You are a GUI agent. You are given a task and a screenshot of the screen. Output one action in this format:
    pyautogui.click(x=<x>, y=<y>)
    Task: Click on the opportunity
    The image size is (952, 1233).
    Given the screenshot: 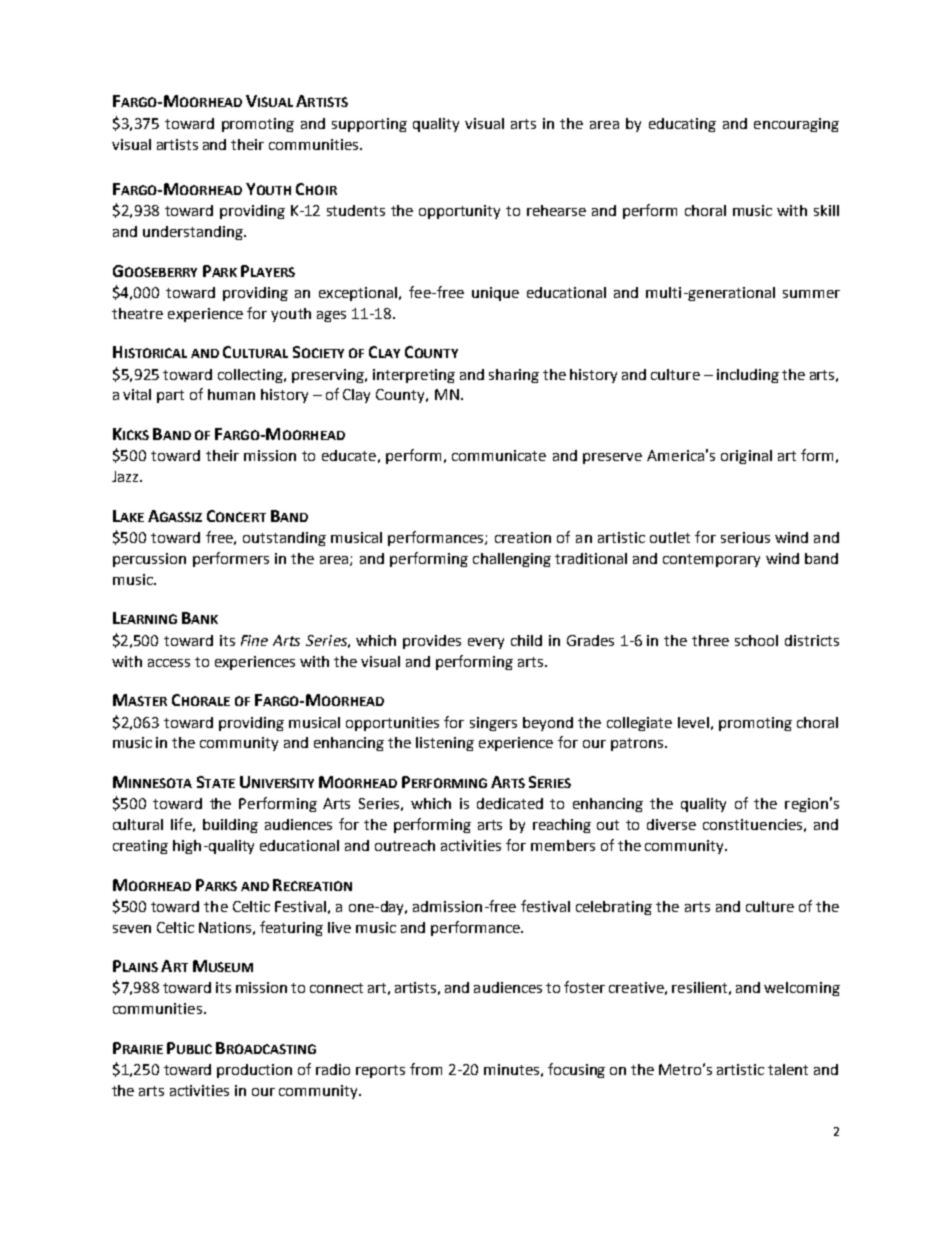 What is the action you would take?
    pyautogui.click(x=459, y=212)
